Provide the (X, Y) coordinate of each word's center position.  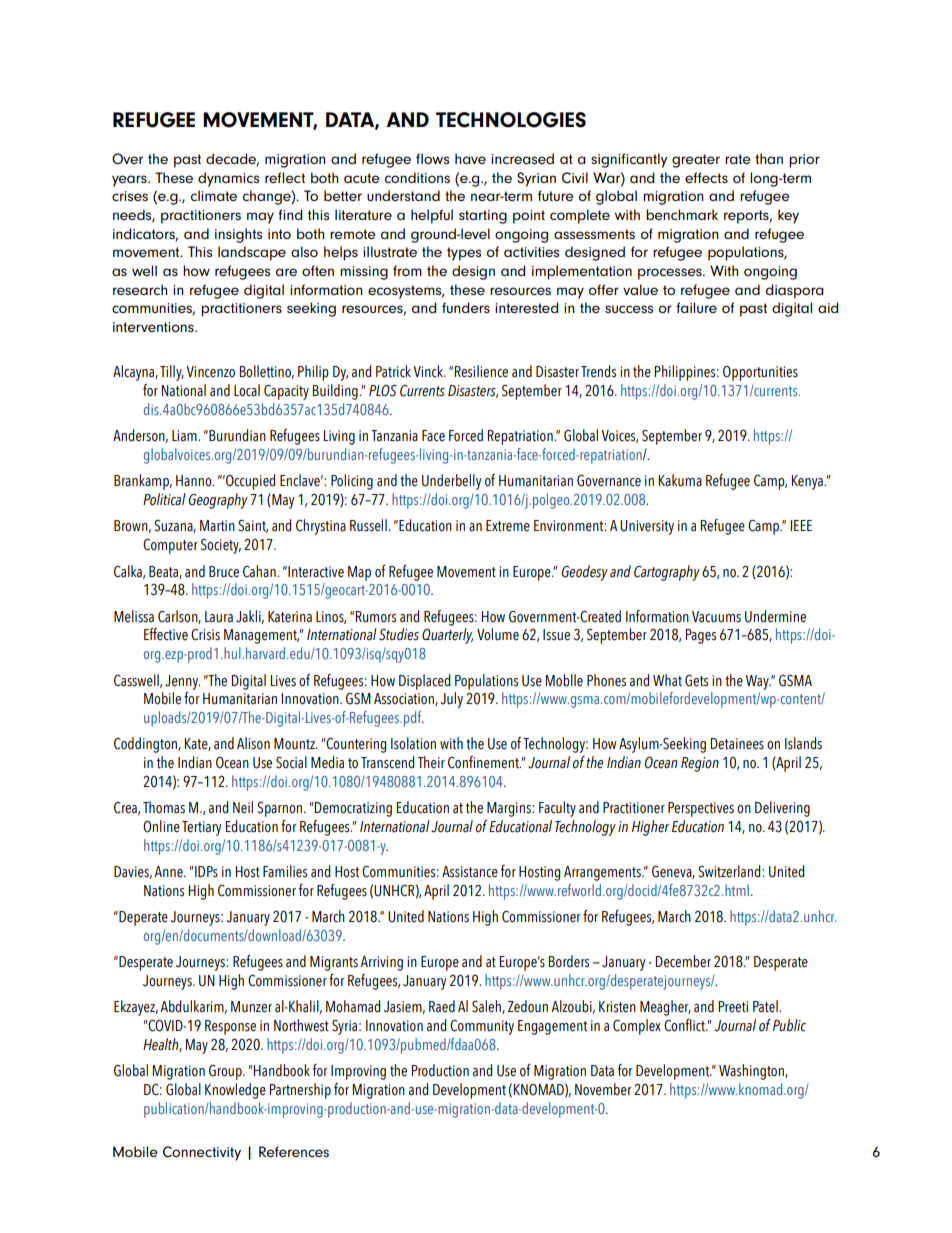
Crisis (205, 635)
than (769, 158)
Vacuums (716, 617)
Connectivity (202, 1153)
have (470, 158)
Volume (498, 634)
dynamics (228, 179)
